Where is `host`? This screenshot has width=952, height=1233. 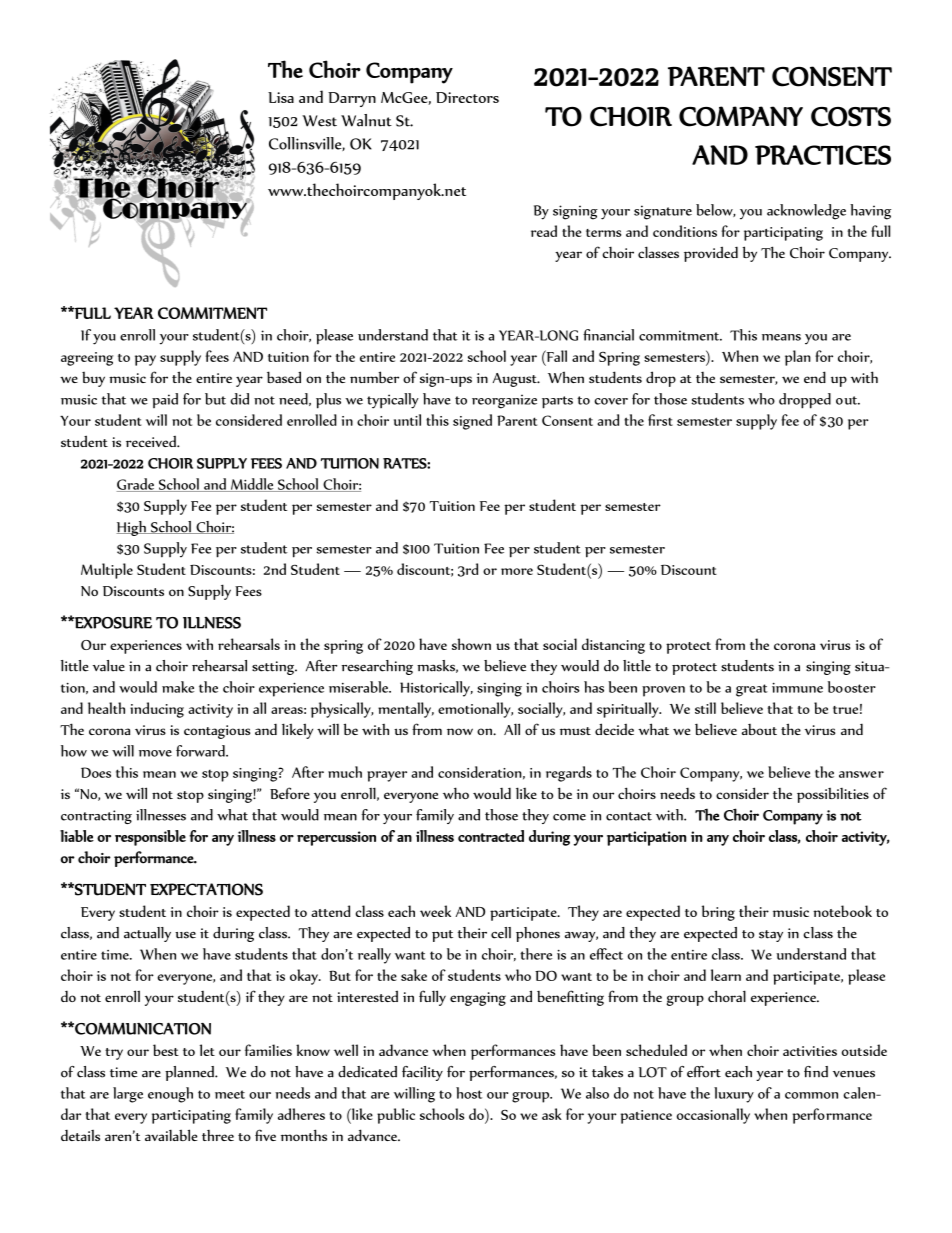 host is located at coordinates (469, 1093).
